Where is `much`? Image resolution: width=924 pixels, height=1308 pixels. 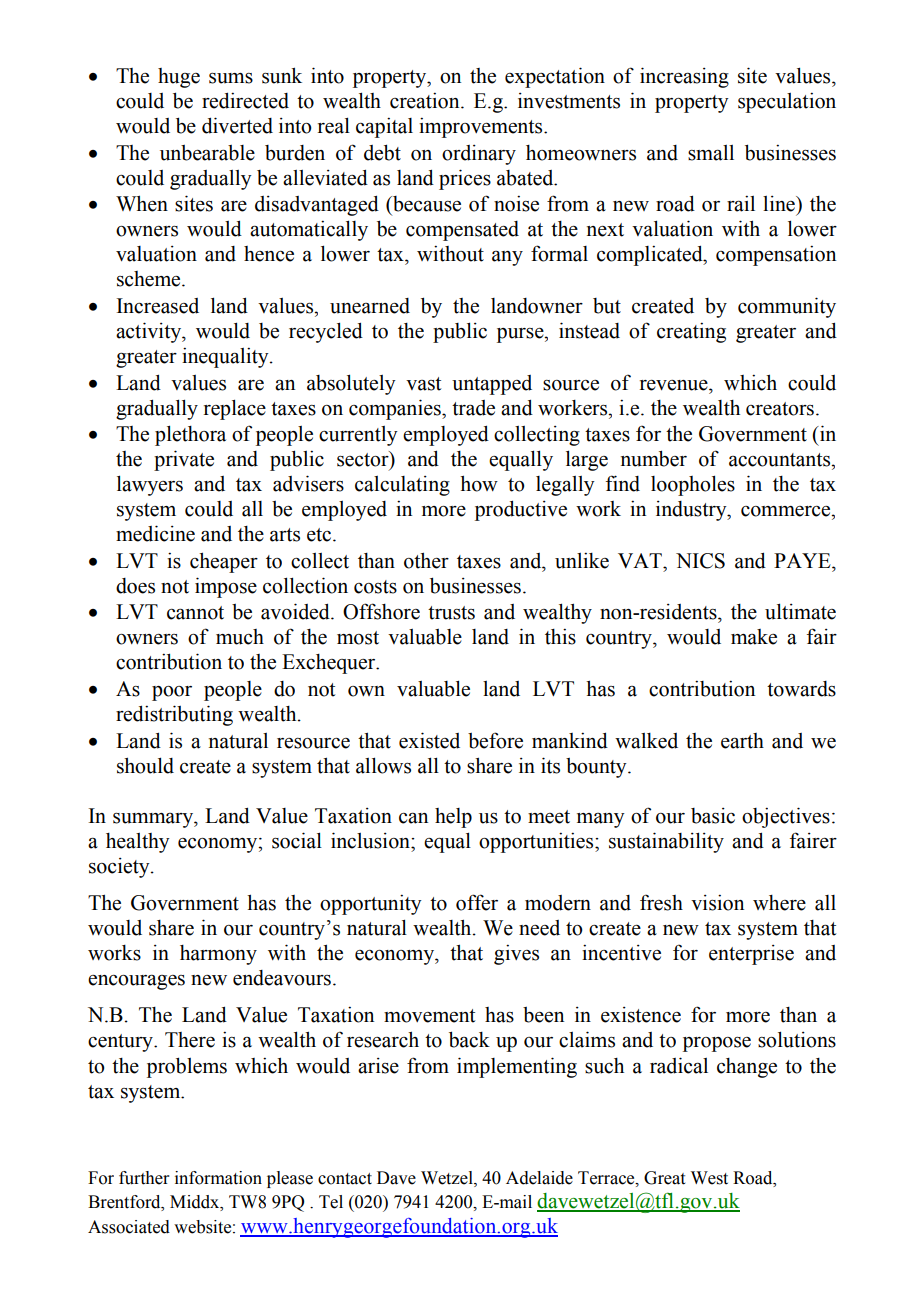
much is located at coordinates (240, 637).
